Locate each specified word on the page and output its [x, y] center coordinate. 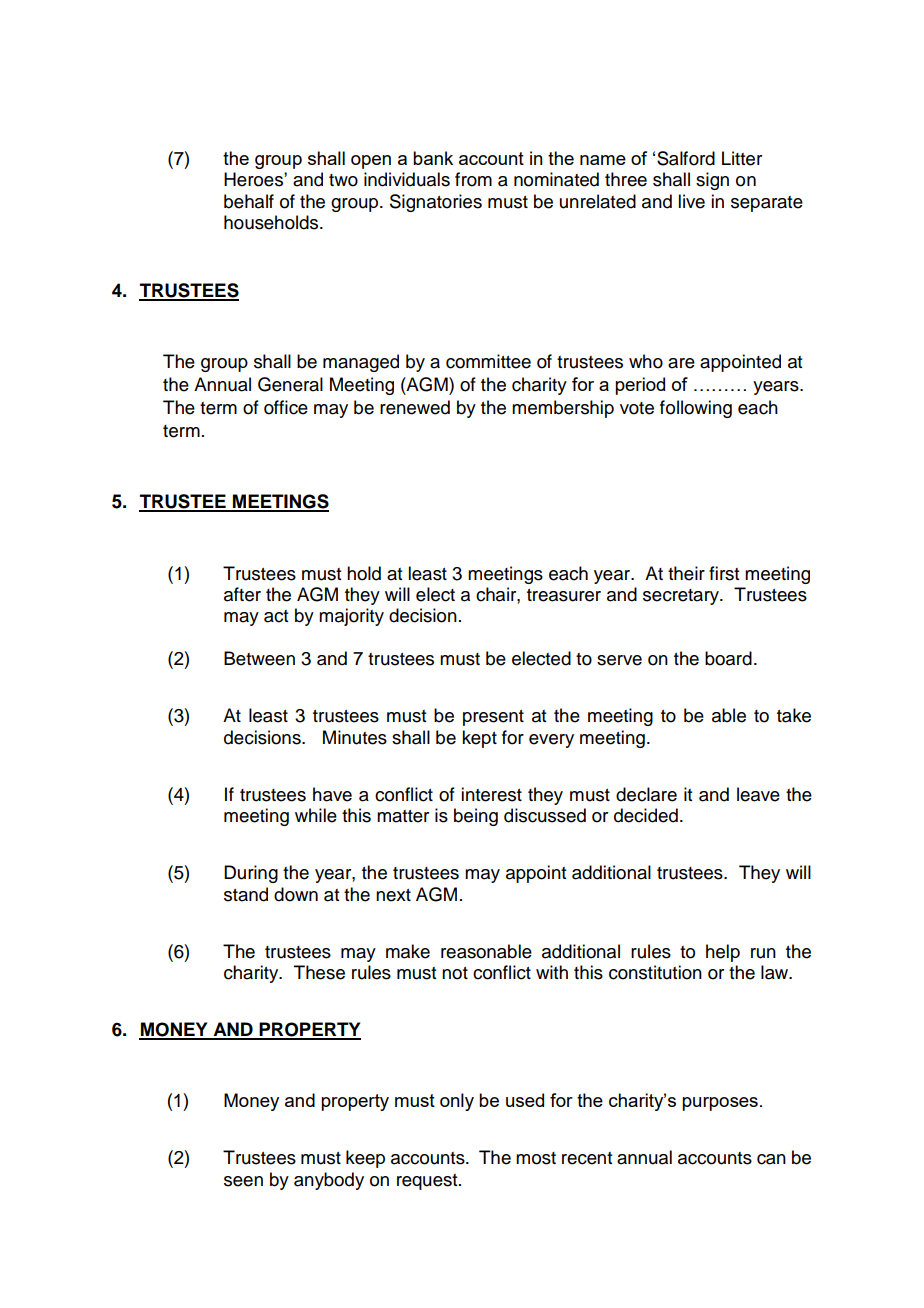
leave [758, 794]
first [724, 573]
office [286, 407]
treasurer [564, 595]
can [771, 1159]
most [536, 1158]
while [316, 815]
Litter [742, 158]
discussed [545, 815]
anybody [329, 1181]
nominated [556, 179]
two [343, 180]
